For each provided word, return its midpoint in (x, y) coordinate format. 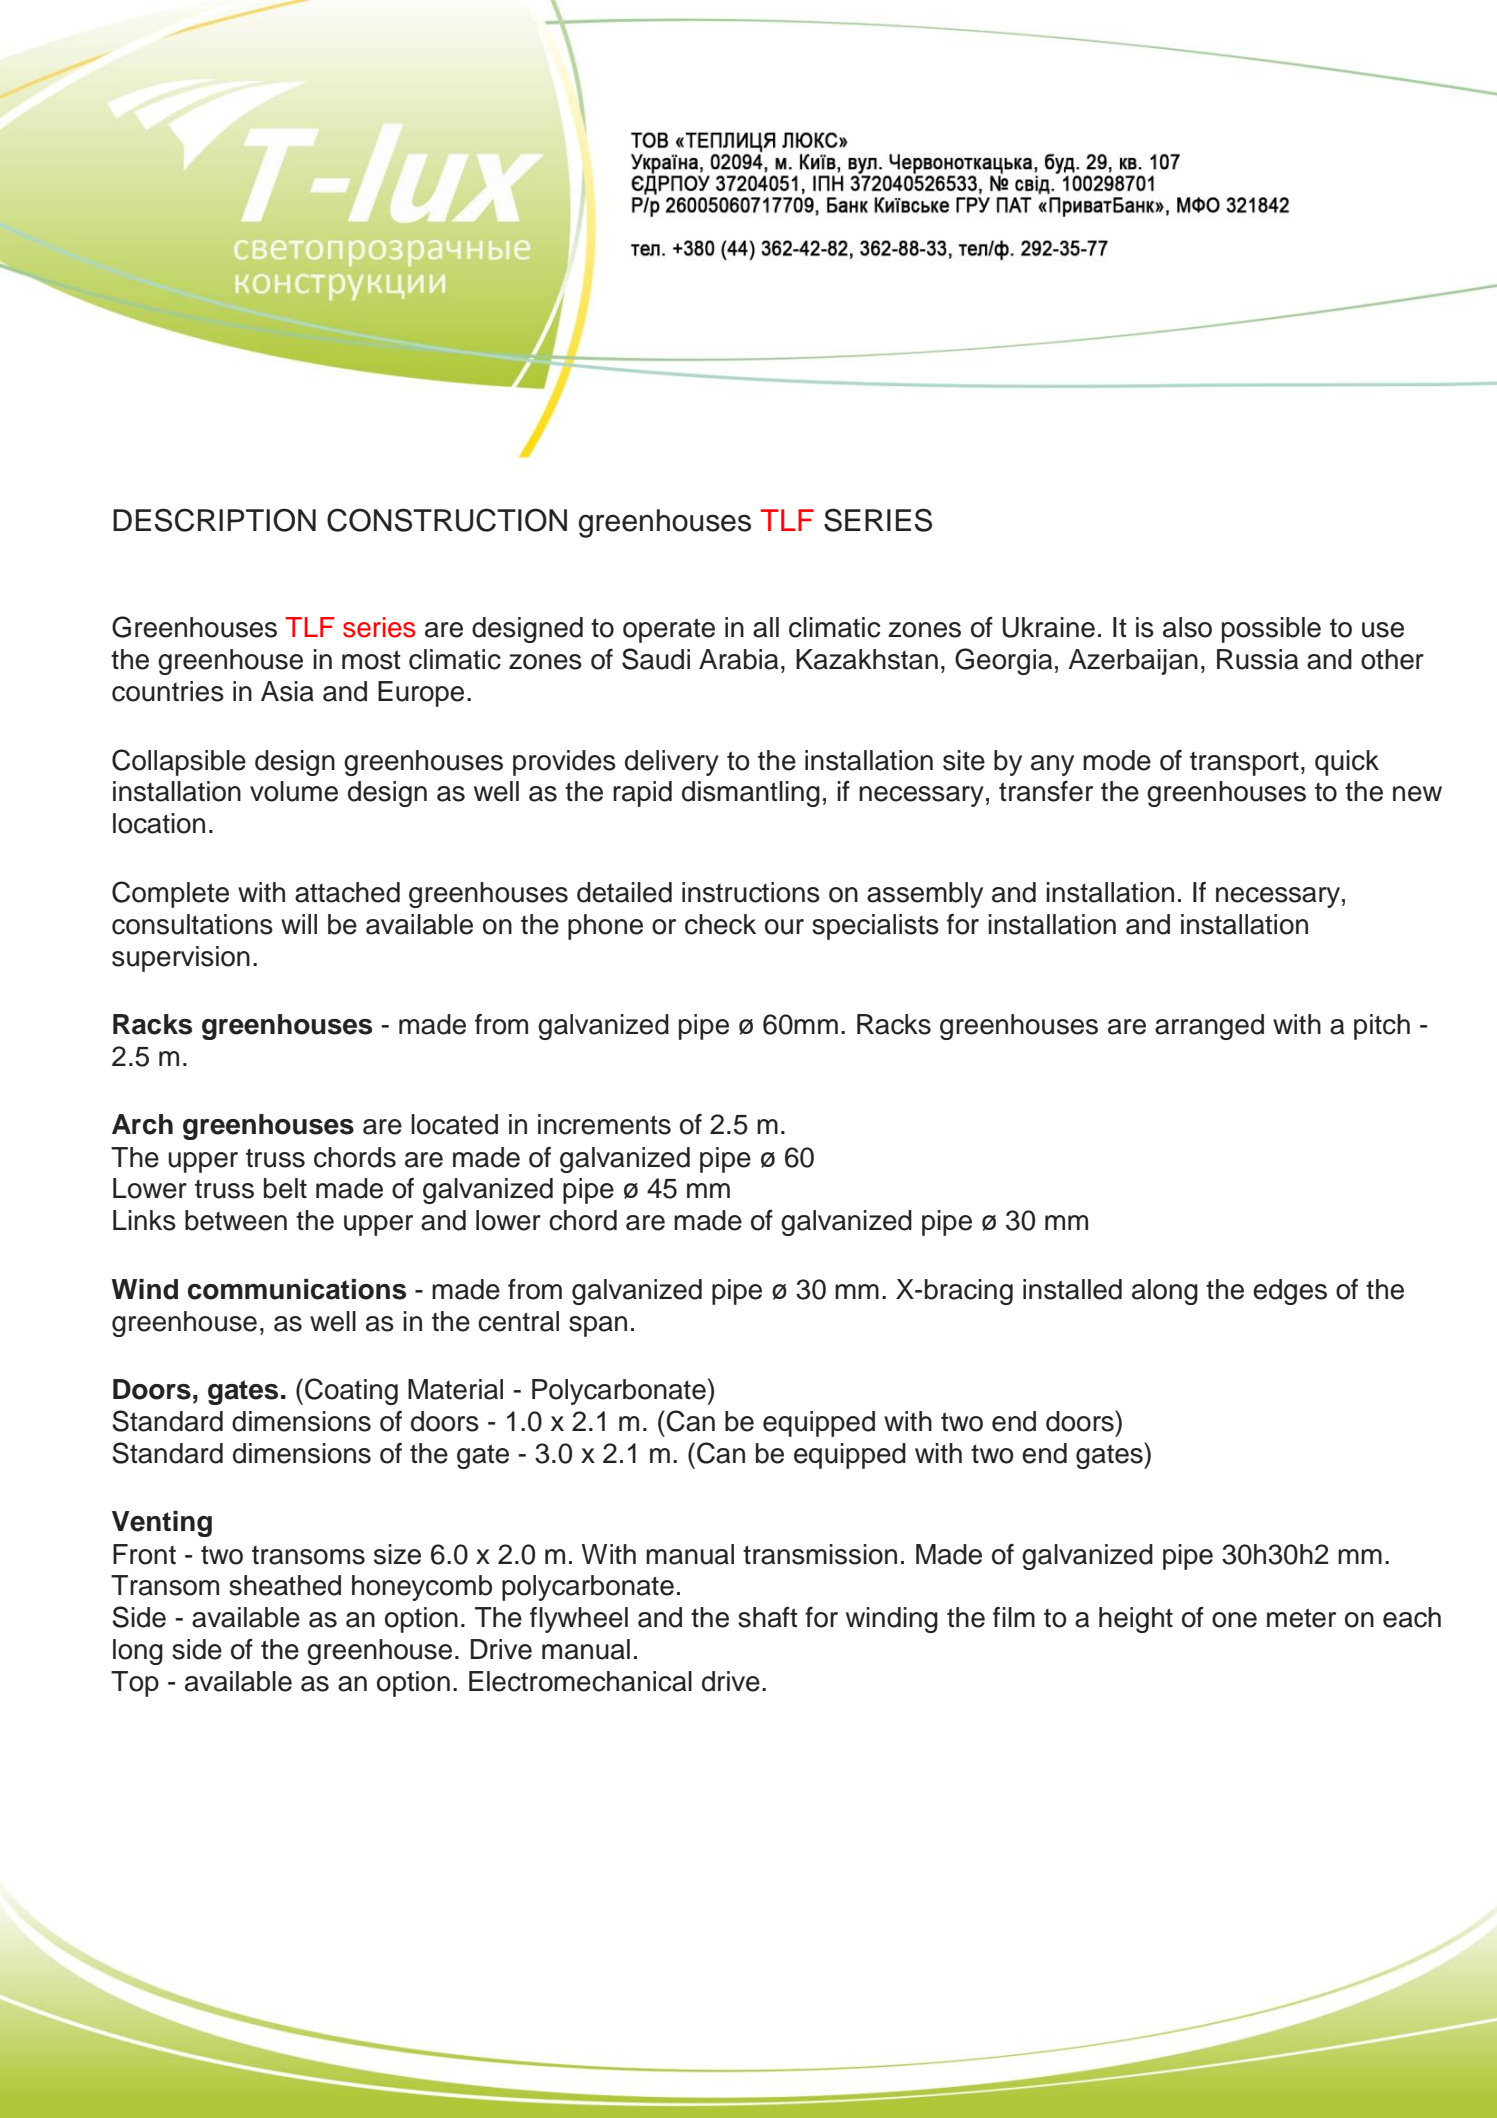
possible (1271, 630)
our (784, 927)
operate (669, 630)
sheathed (285, 1585)
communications (297, 1289)
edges (1290, 1292)
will (299, 924)
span (598, 1326)
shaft (768, 1617)
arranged (1209, 1027)
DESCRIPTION (214, 520)
